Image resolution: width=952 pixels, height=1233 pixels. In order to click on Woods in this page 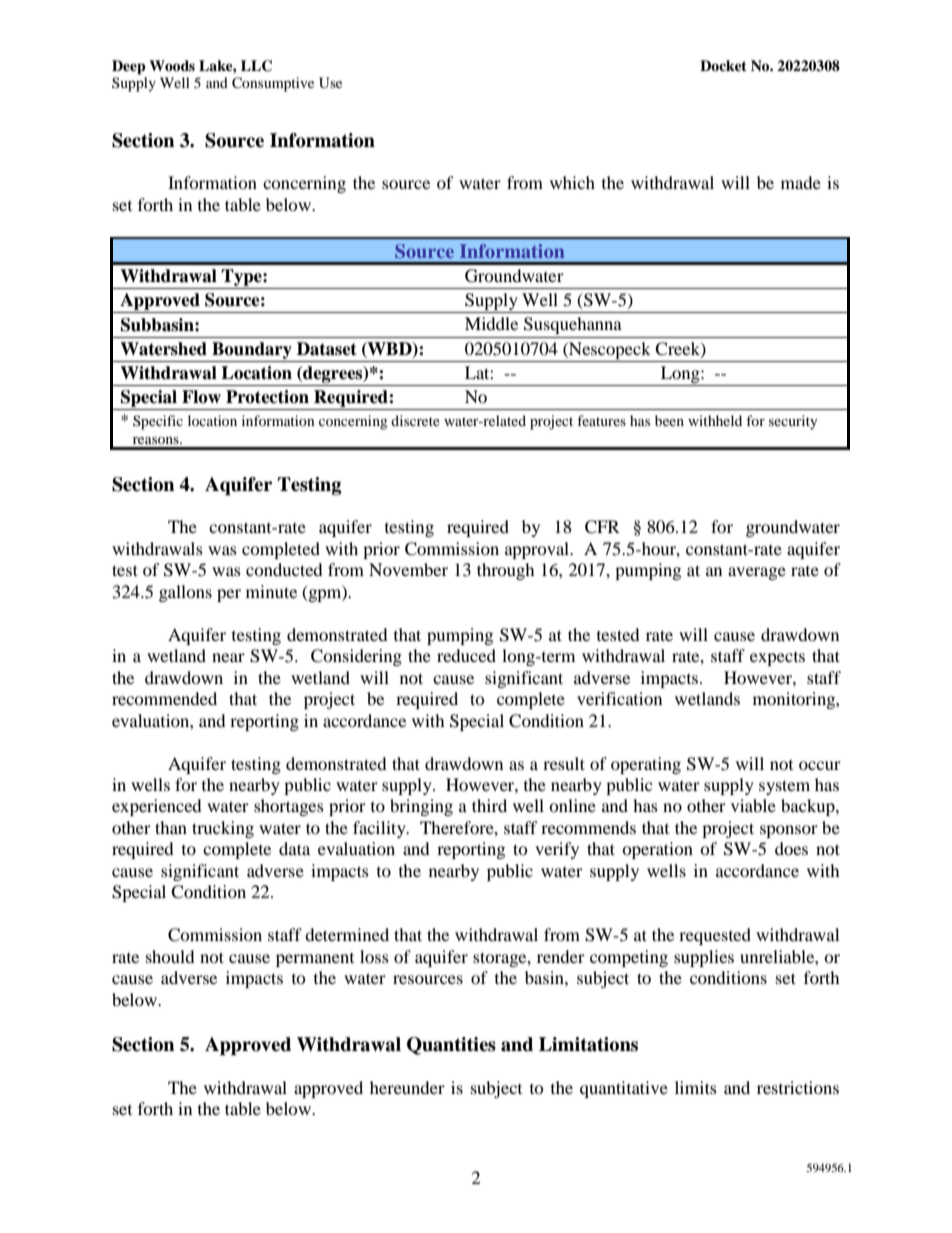, I will do `click(172, 66)`.
